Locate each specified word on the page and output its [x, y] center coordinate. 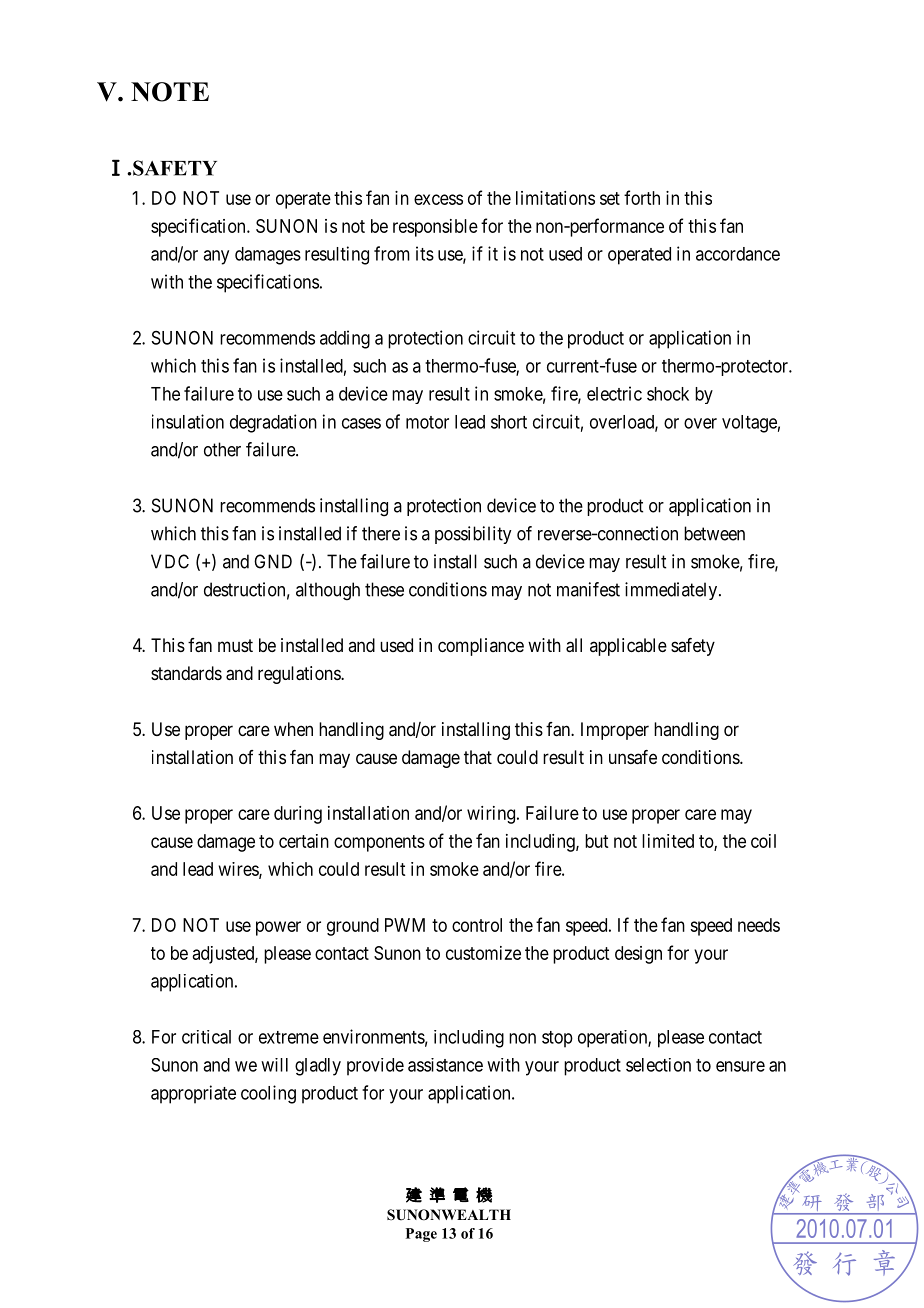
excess [438, 199]
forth [642, 197]
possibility [473, 535]
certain [304, 841]
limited [668, 841]
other [222, 449]
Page [421, 1235]
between [714, 533]
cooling [268, 1094]
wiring [491, 815]
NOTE [170, 92]
